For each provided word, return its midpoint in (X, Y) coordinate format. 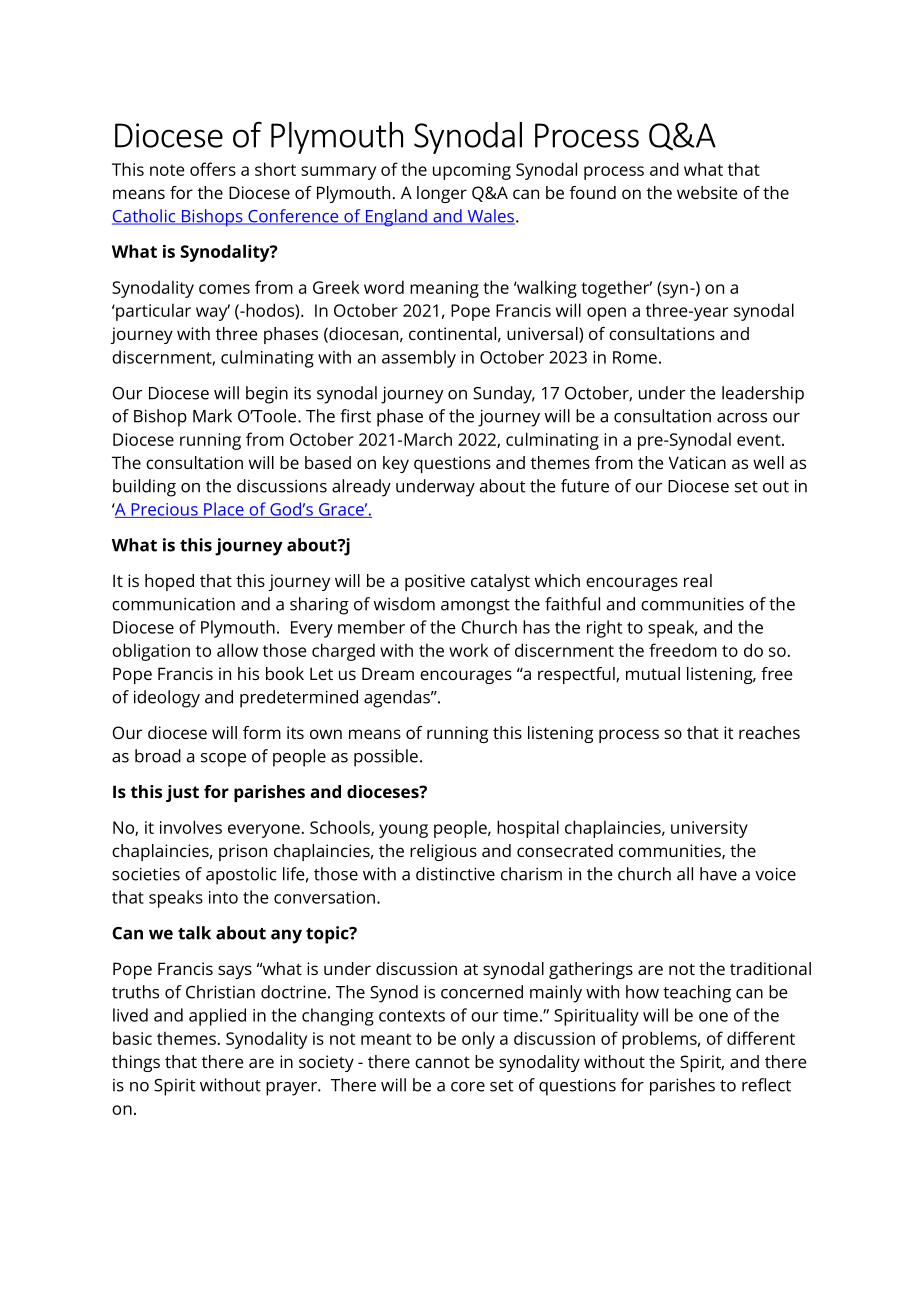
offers (213, 169)
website (707, 192)
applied (217, 1017)
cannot (442, 1062)
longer (442, 194)
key (396, 464)
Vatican (697, 462)
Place (224, 510)
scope (223, 760)
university (709, 829)
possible (386, 758)
